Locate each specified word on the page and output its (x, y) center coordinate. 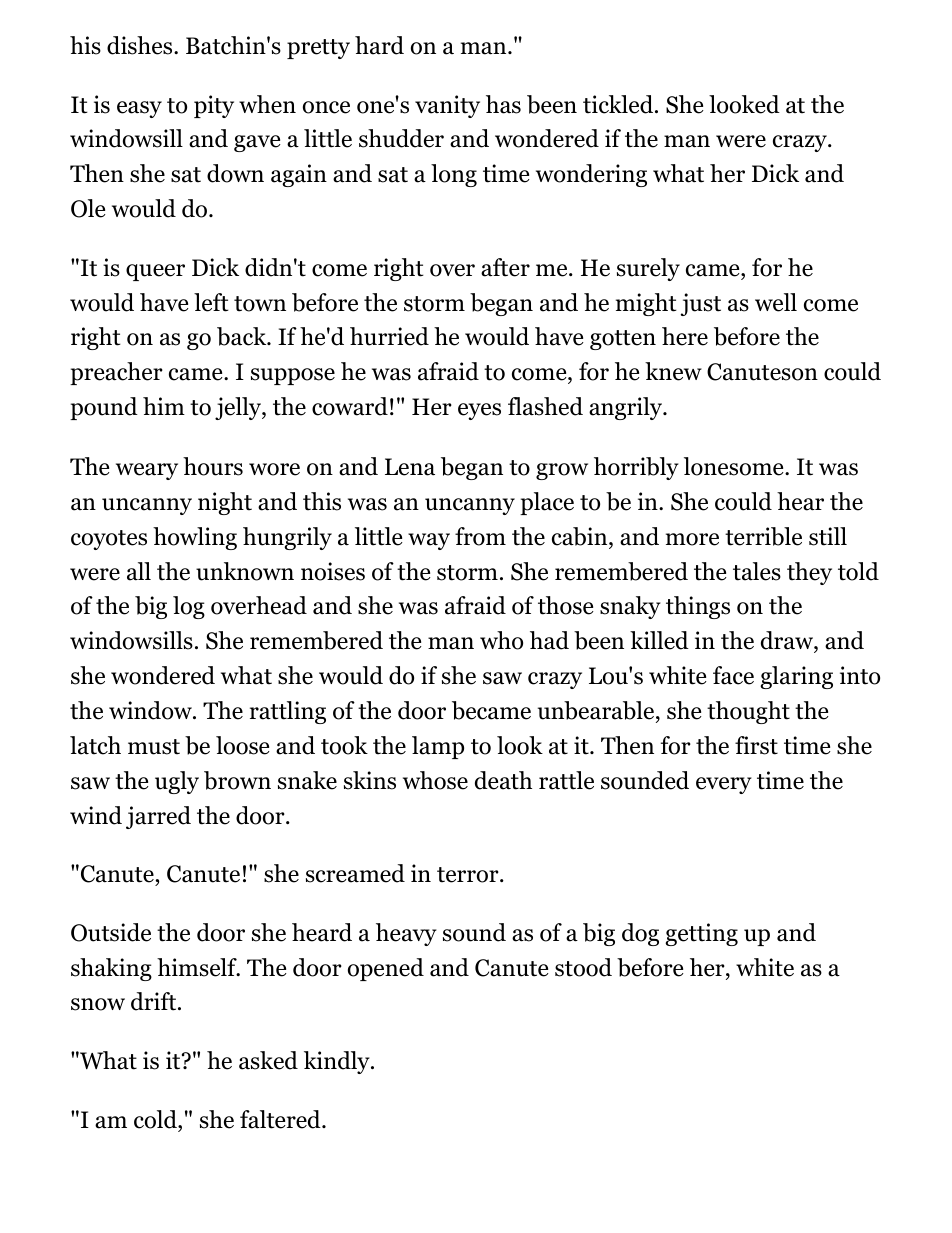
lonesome (735, 466)
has (503, 104)
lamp (438, 747)
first (756, 745)
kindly (338, 1062)
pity (214, 106)
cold (156, 1119)
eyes (479, 411)
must (154, 747)
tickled (619, 104)
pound (104, 408)
